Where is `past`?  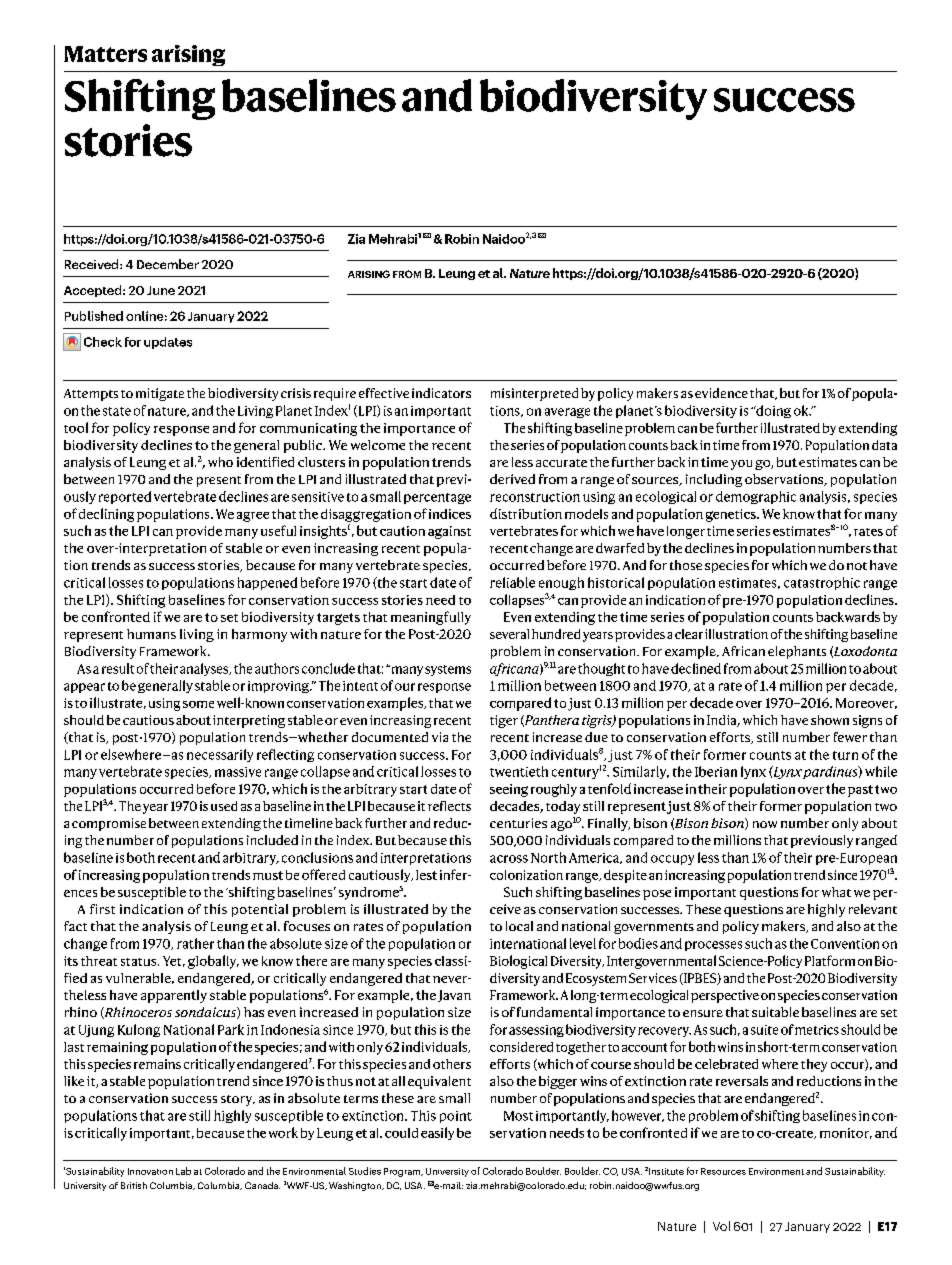
past is located at coordinates (860, 791).
